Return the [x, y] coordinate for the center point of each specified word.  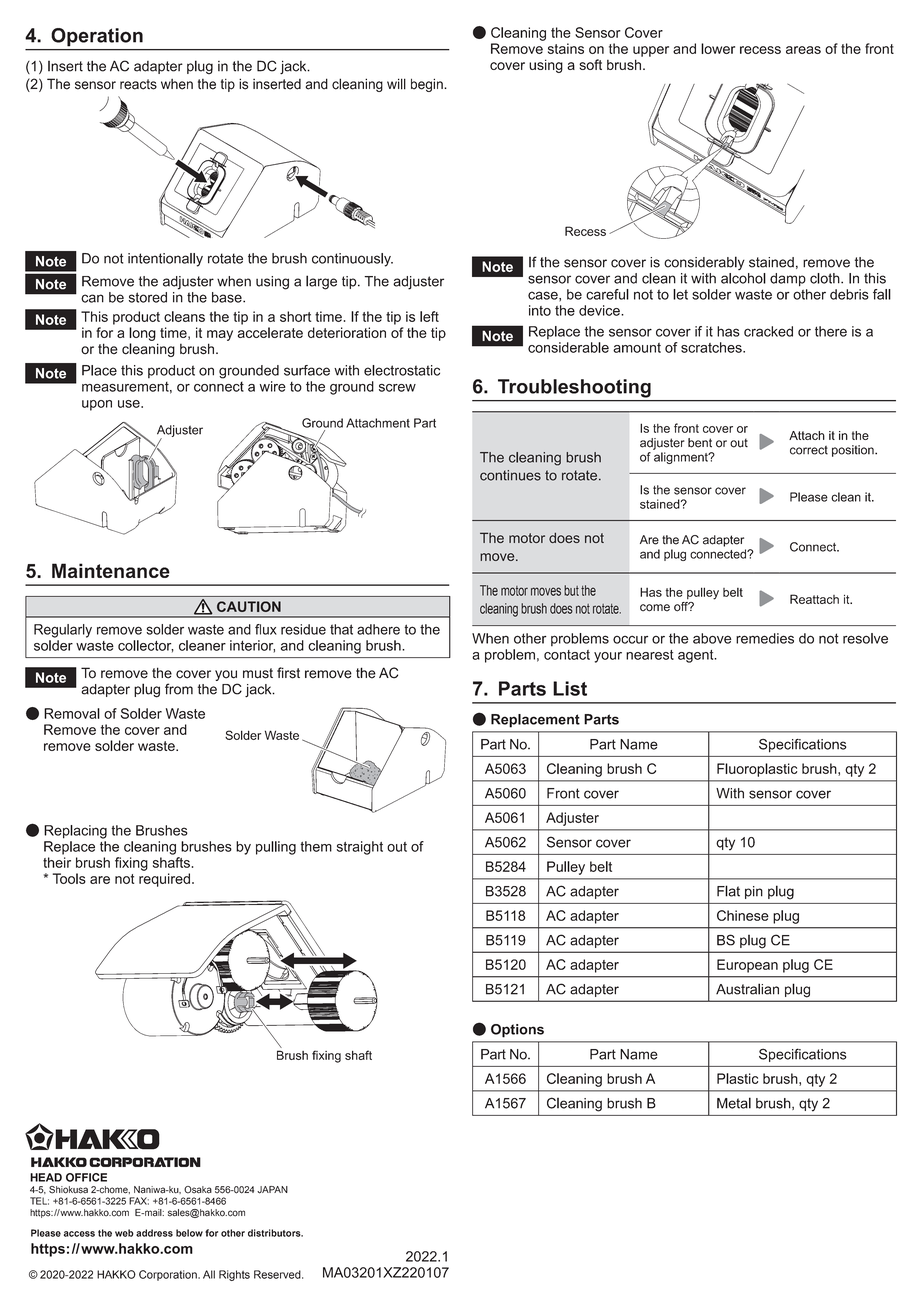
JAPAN [272, 1190]
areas [803, 50]
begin [428, 85]
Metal [734, 1103]
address [154, 1233]
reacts [138, 84]
